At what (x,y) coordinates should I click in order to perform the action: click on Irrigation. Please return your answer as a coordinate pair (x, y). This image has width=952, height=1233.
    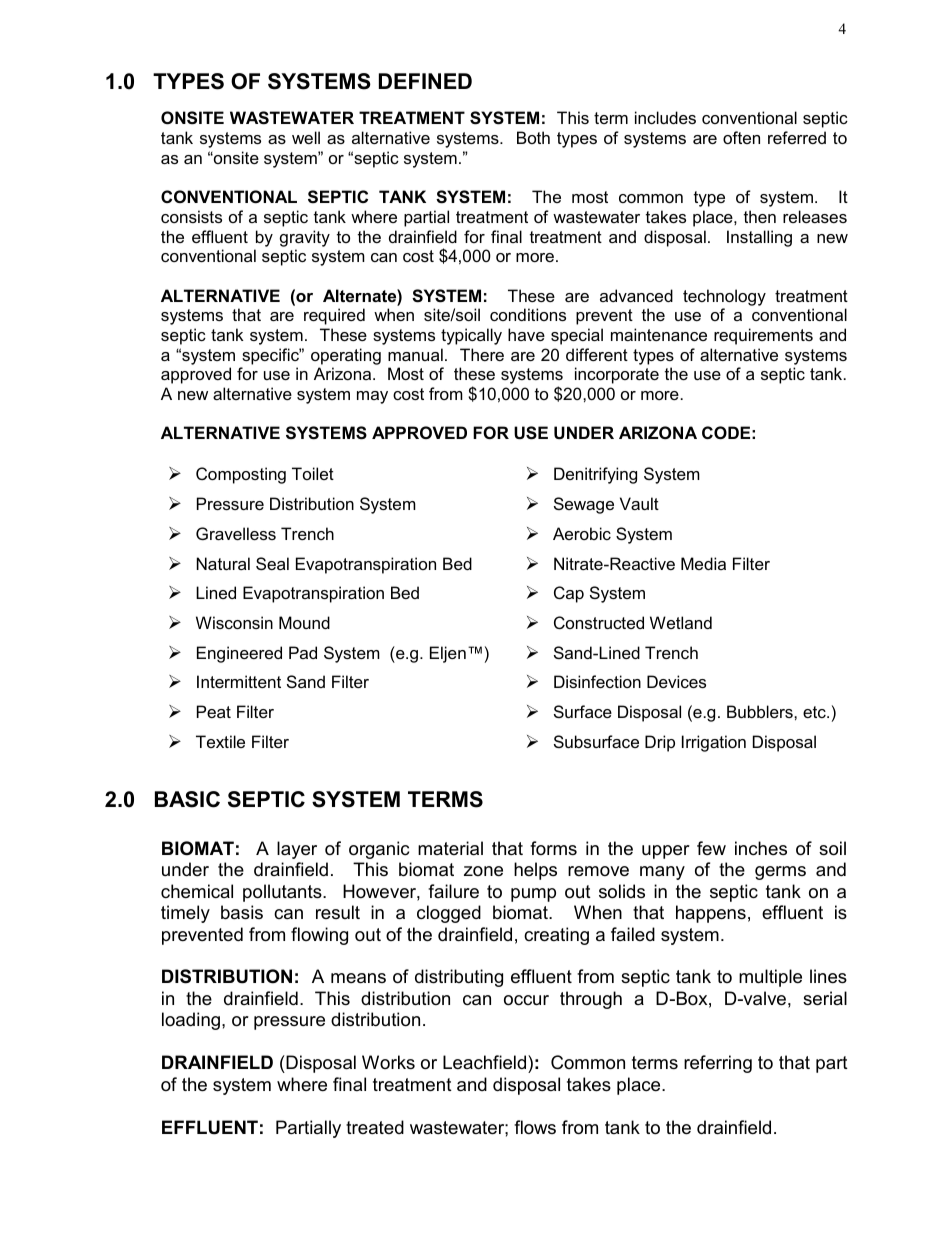
    Looking at the image, I should click on (714, 743).
